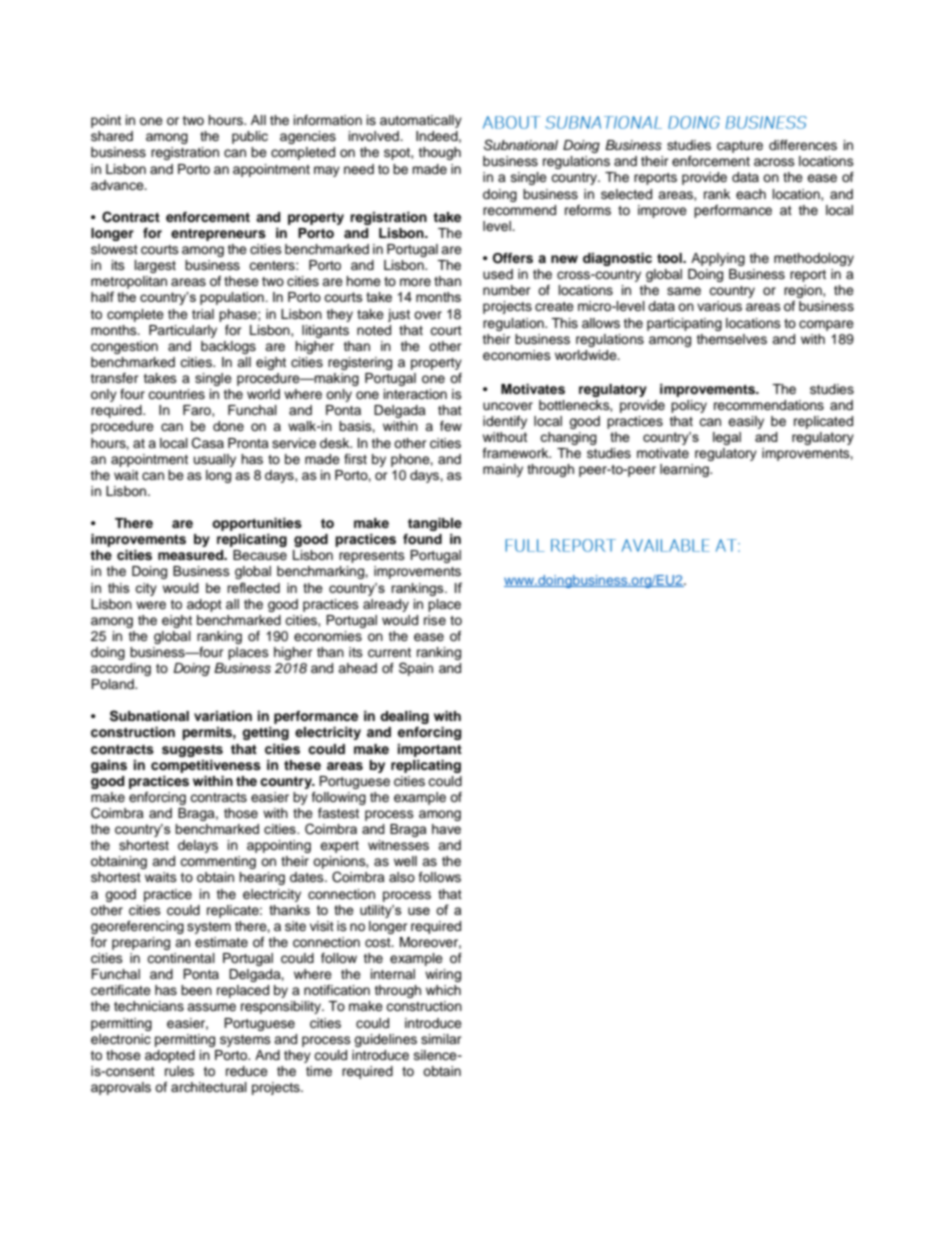 The image size is (952, 1233). What do you see at coordinates (740, 147) in the document?
I see `capture` at bounding box center [740, 147].
